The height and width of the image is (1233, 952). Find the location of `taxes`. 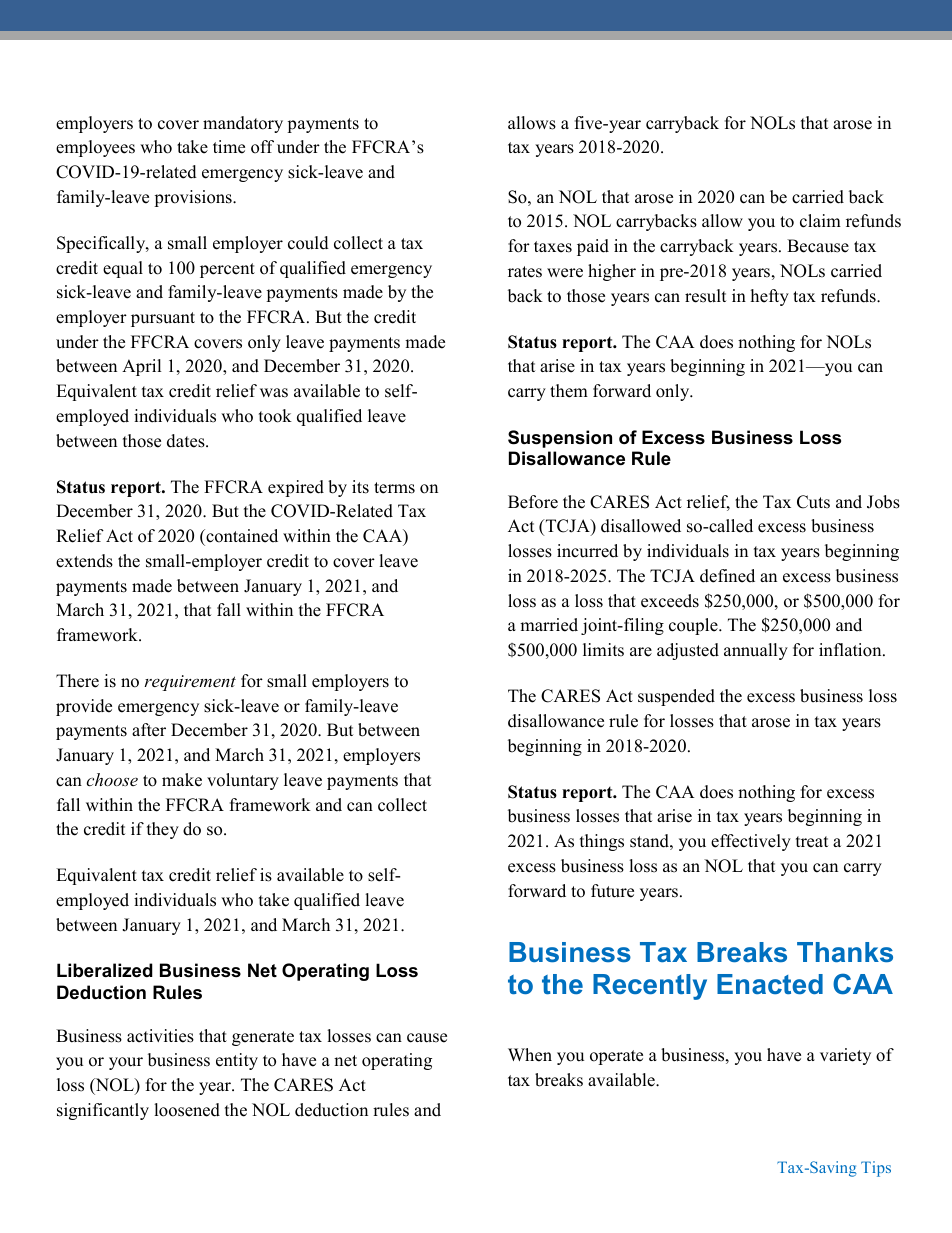

taxes is located at coordinates (553, 247).
